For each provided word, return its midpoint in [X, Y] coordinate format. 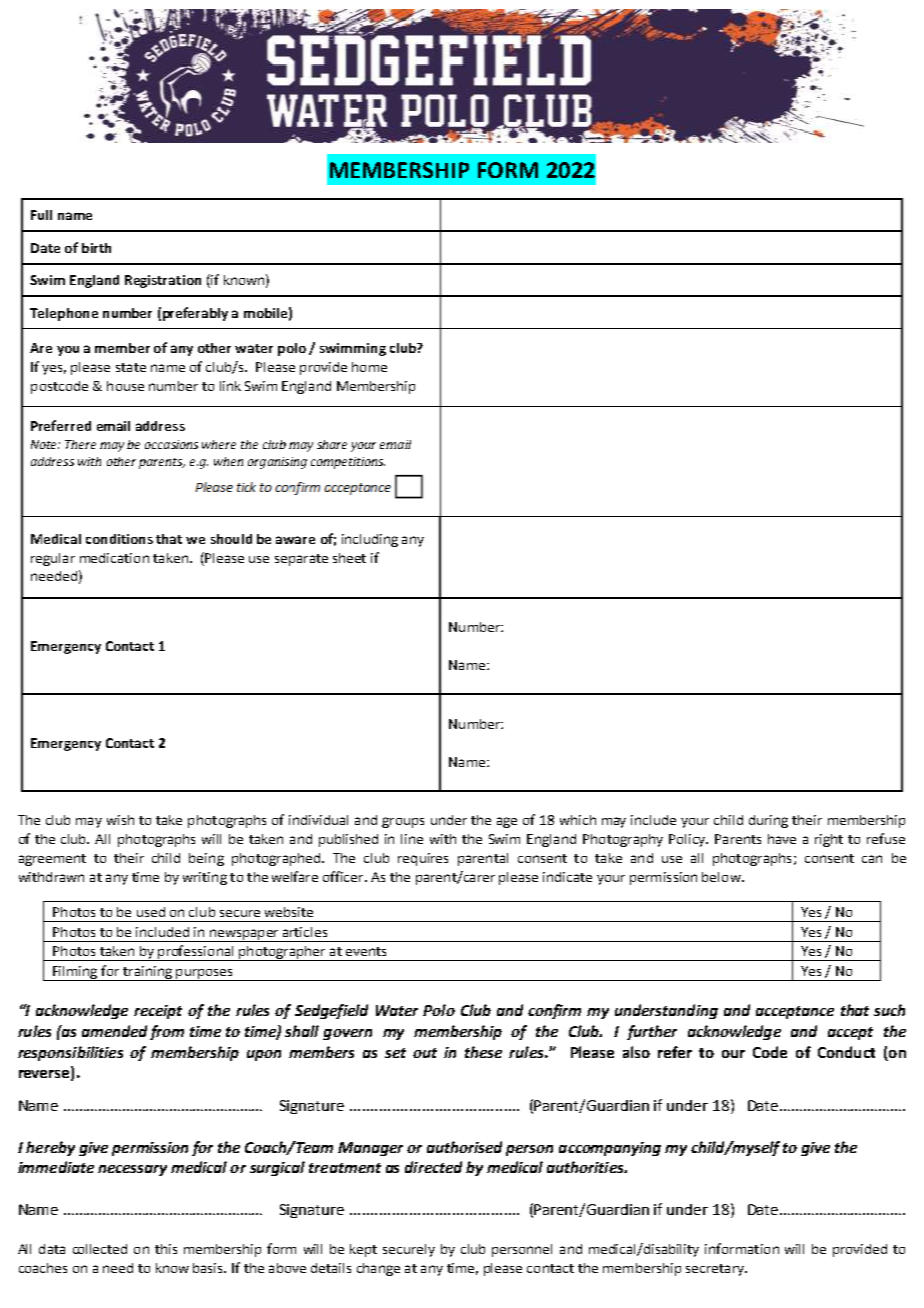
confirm [554, 1011]
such [889, 1010]
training [147, 973]
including [370, 540]
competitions [348, 463]
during [768, 821]
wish [120, 820]
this [166, 1249]
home [369, 367]
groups [403, 822]
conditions [119, 539]
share [332, 444]
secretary [716, 1270]
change [378, 1269]
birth [96, 248]
